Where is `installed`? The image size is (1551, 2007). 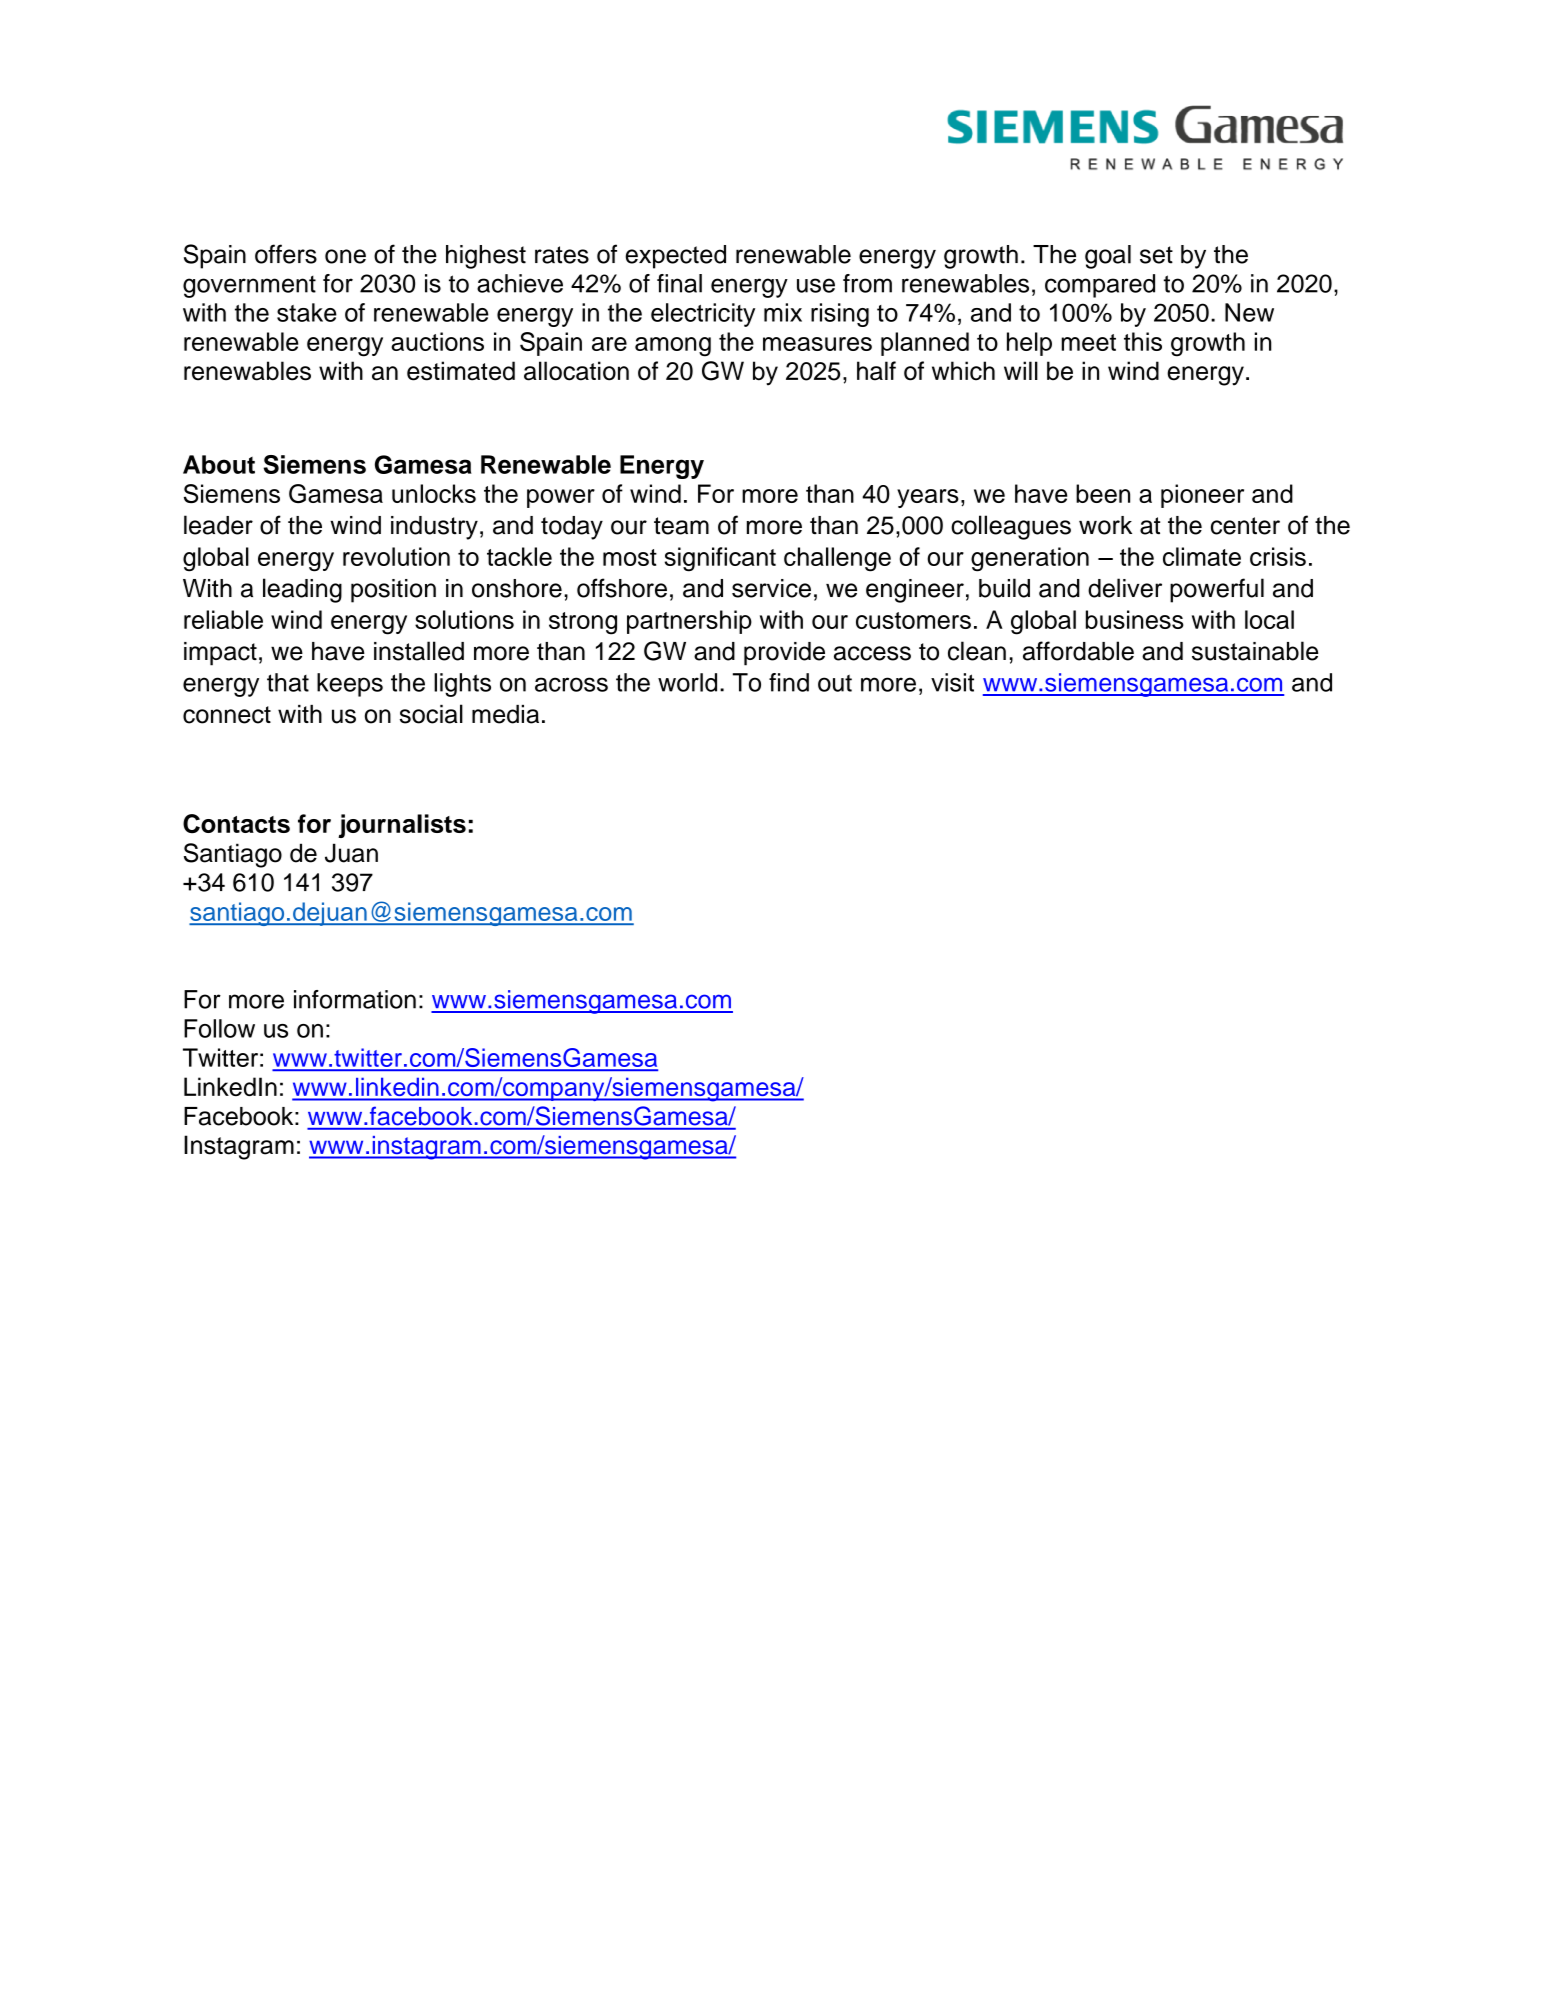 installed is located at coordinates (419, 651).
